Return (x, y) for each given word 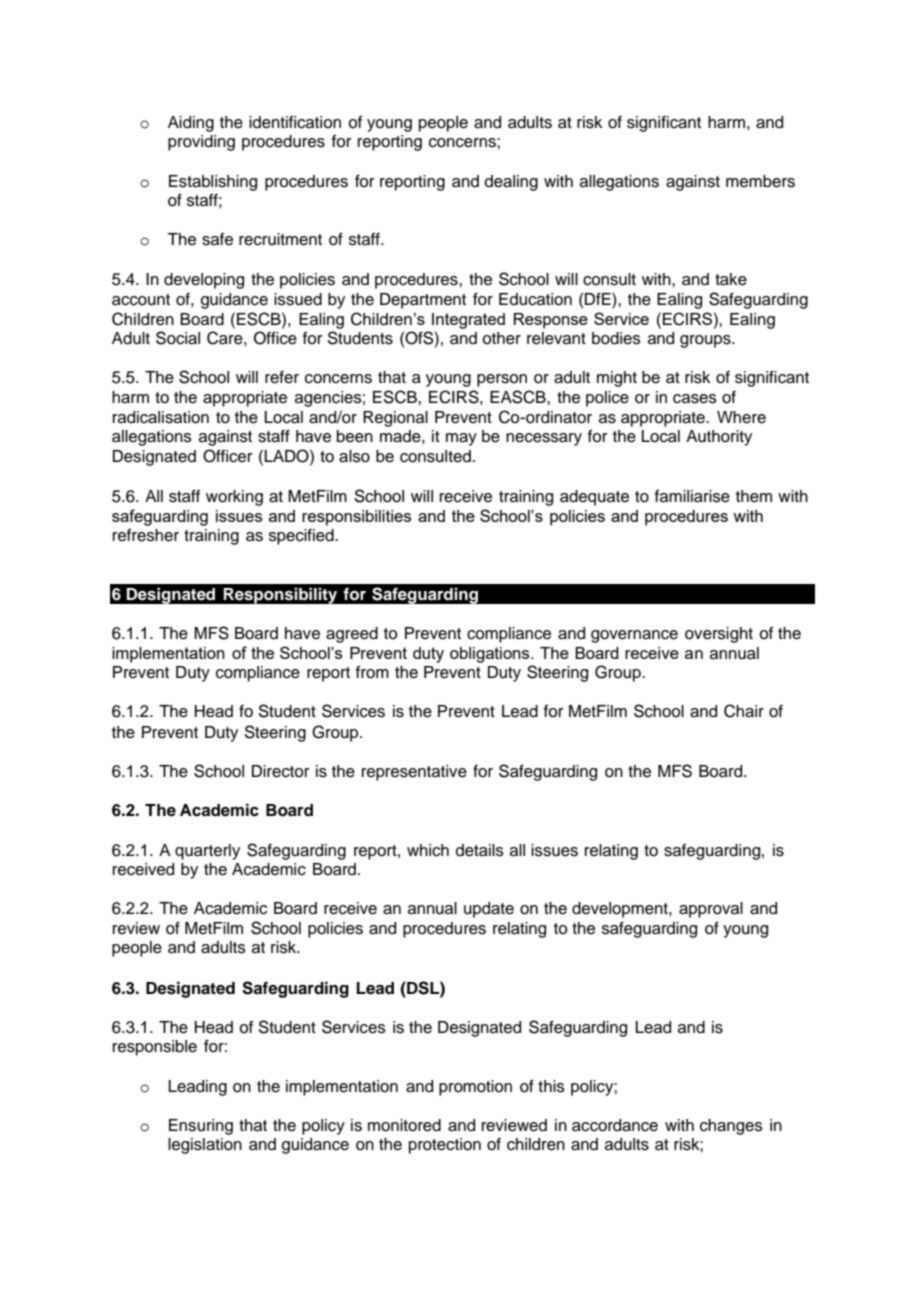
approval (711, 910)
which (428, 850)
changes (731, 1127)
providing (201, 143)
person (502, 380)
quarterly (207, 852)
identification (295, 122)
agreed (352, 635)
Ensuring (201, 1127)
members (760, 181)
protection (445, 1146)
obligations (491, 655)
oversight (719, 635)
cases (695, 399)
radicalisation (161, 417)
